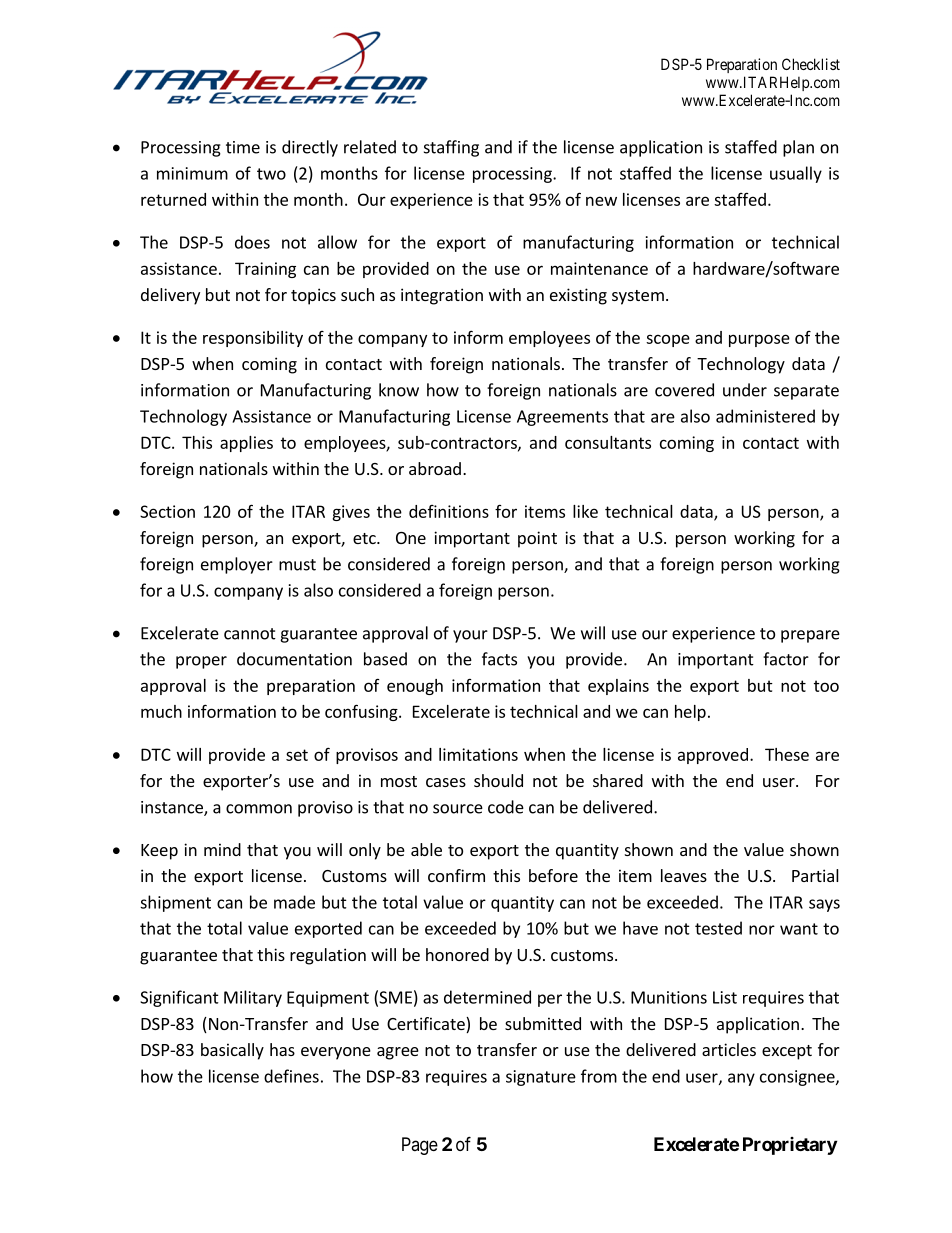 Image resolution: width=952 pixels, height=1233 pixels. I want to click on usually, so click(796, 174).
